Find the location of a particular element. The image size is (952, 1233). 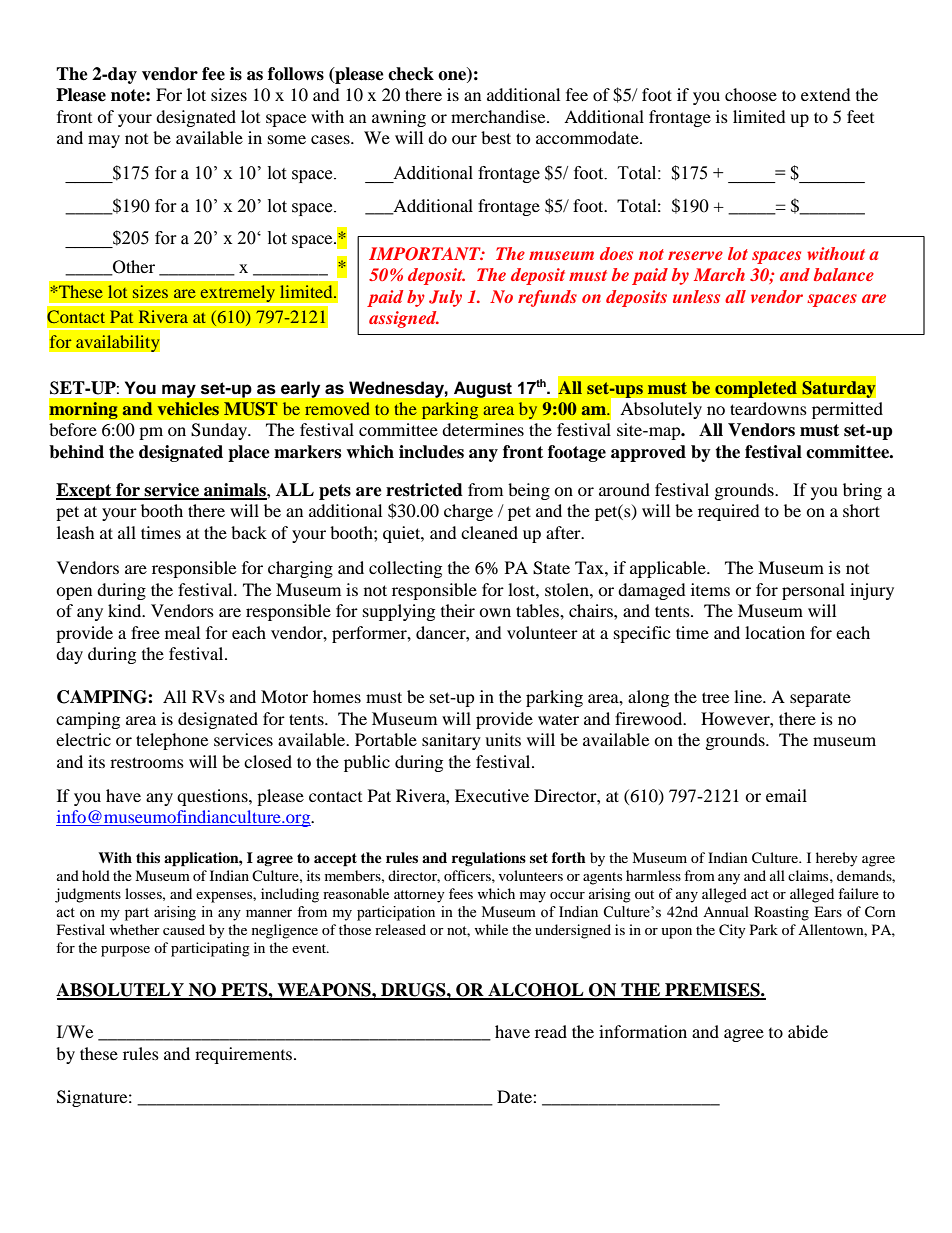

choose is located at coordinates (751, 94).
